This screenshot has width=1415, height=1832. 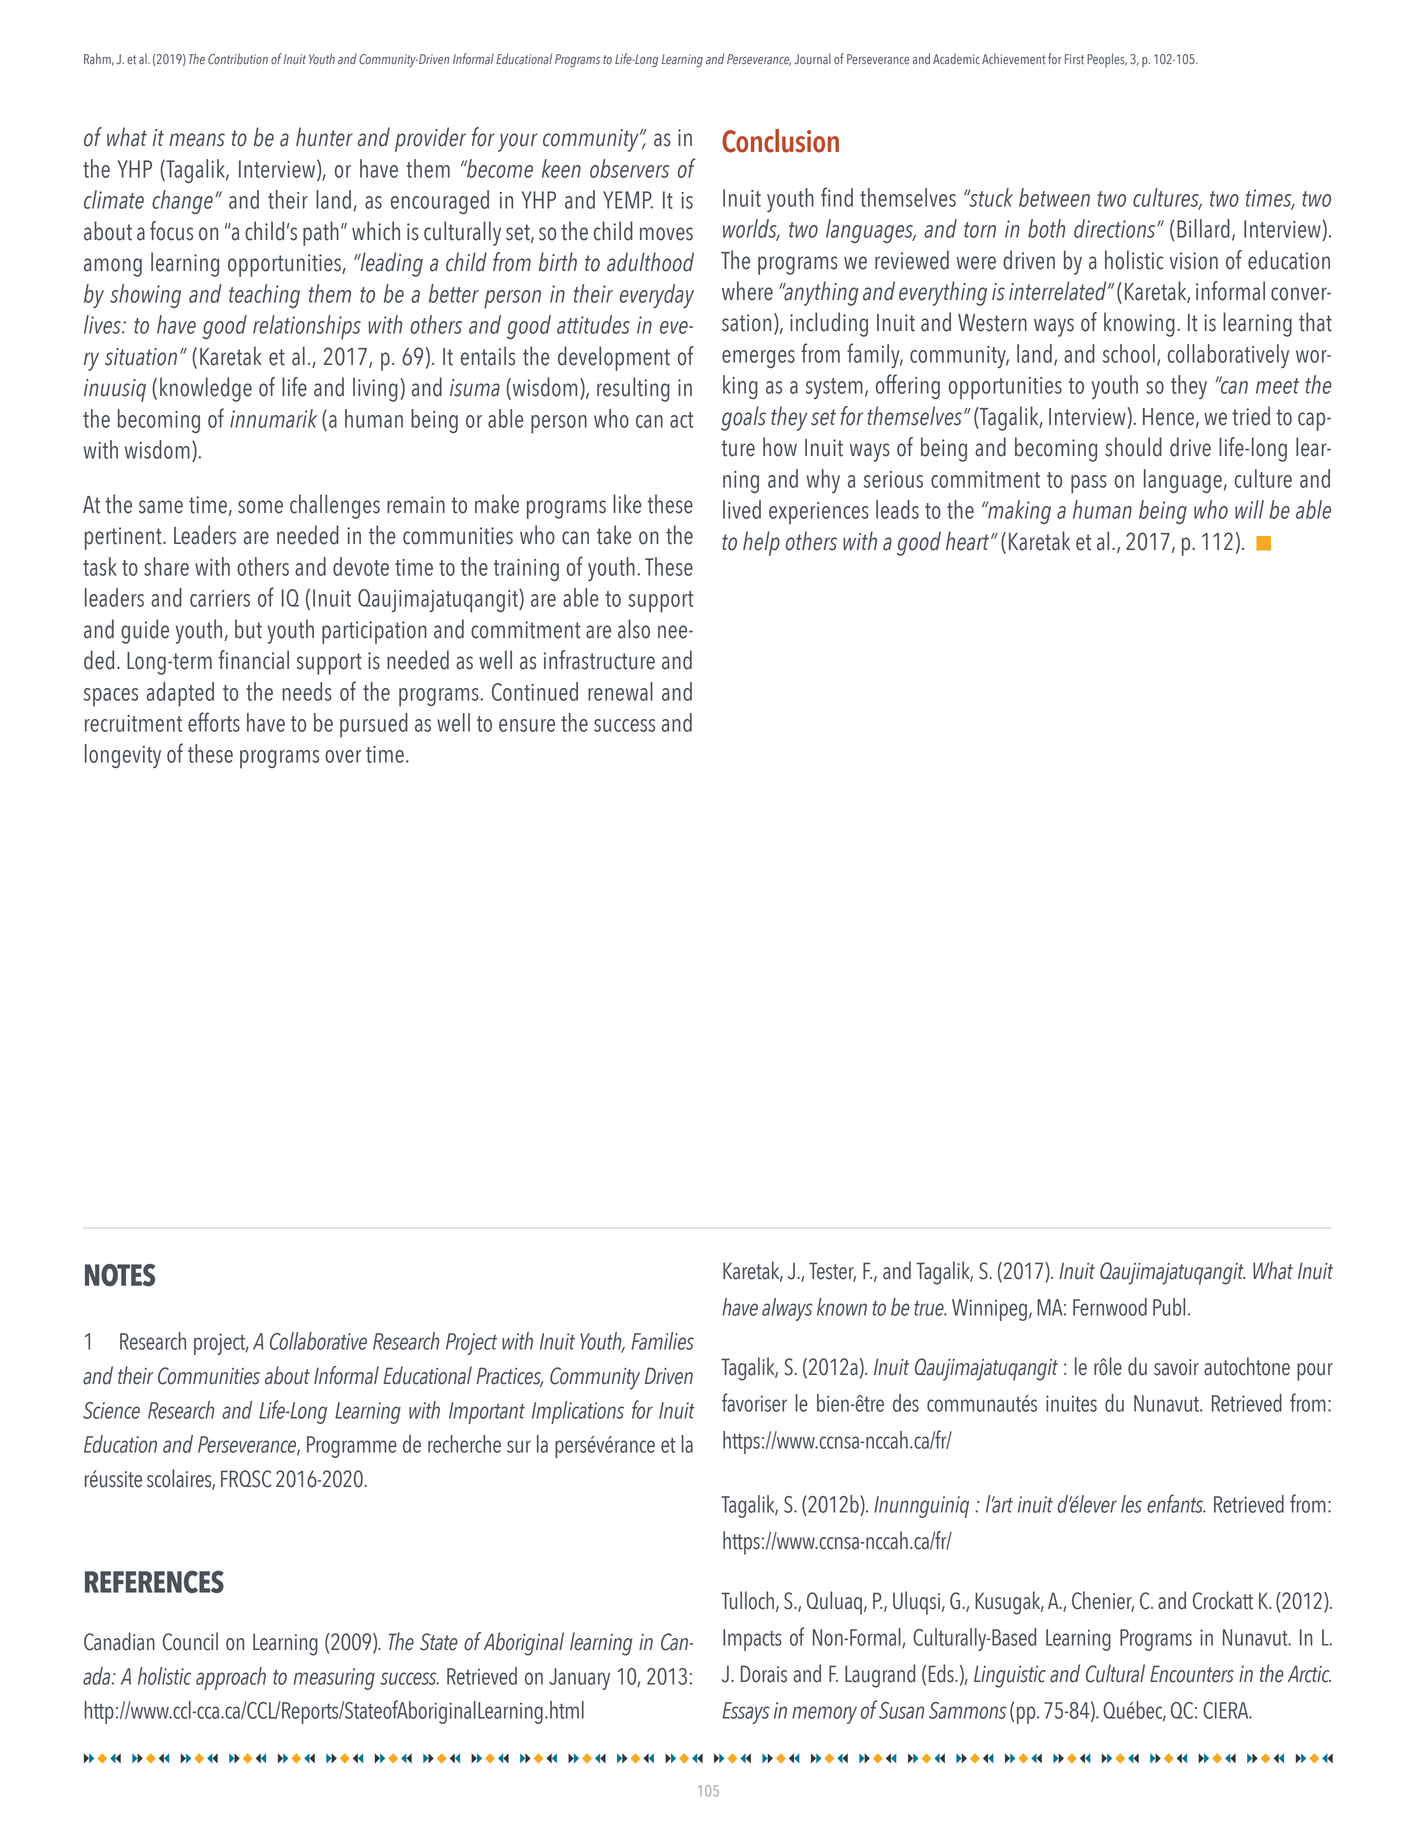 I want to click on NOTES, so click(x=120, y=1275).
